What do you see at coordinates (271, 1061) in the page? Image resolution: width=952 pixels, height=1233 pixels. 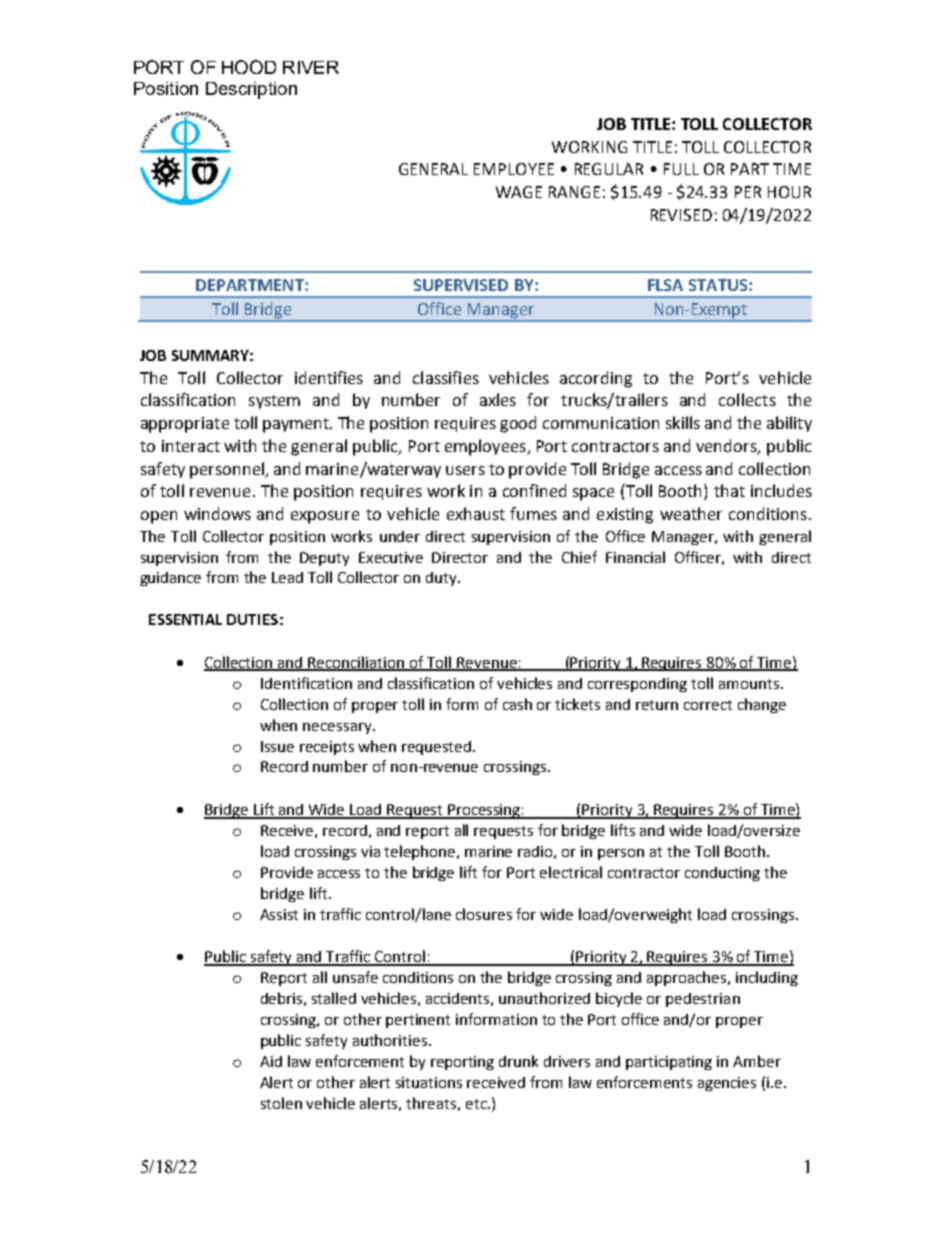 I see `Aid` at bounding box center [271, 1061].
